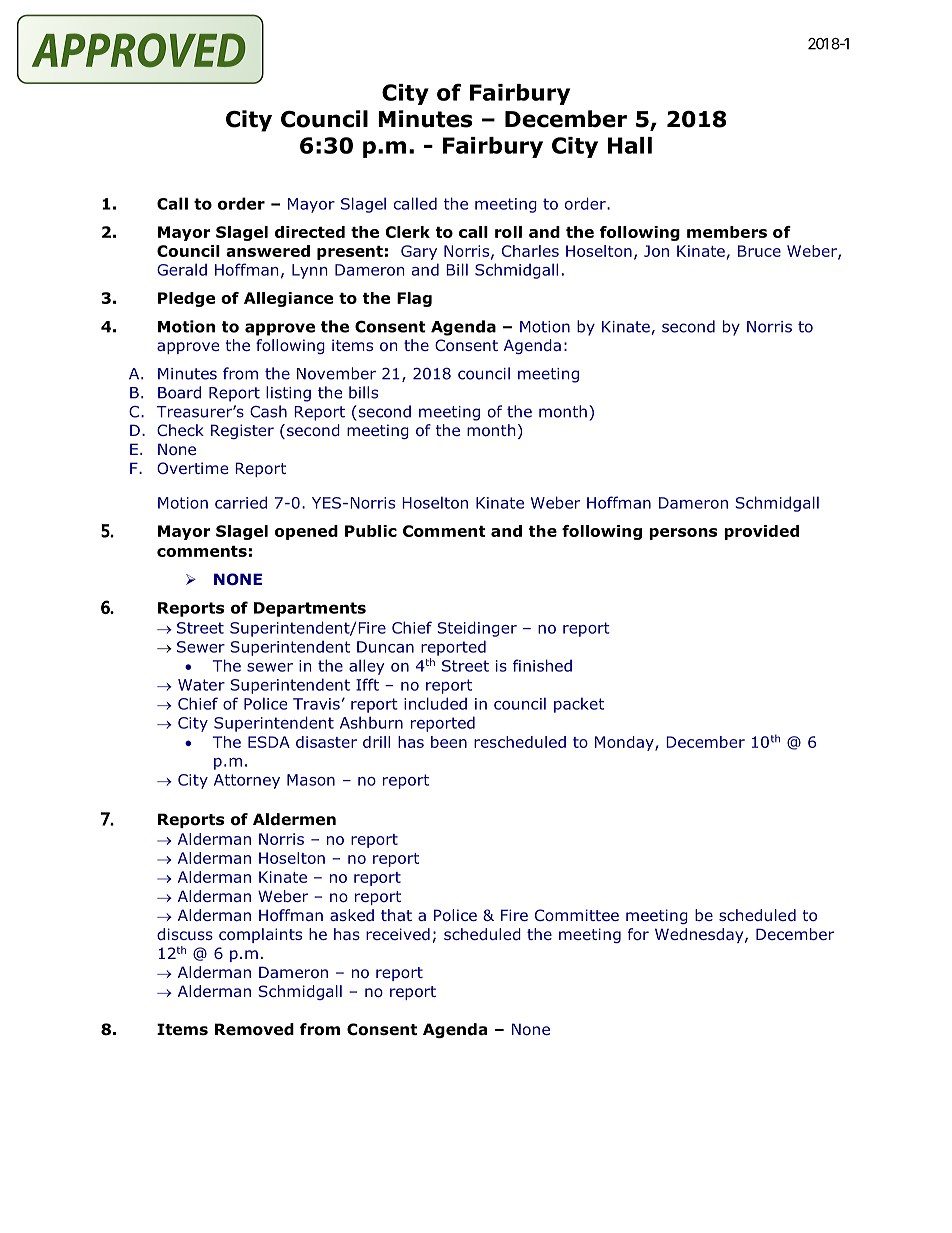 This screenshot has height=1233, width=952. Describe the element at coordinates (310, 609) in the screenshot. I see `Departments` at that location.
